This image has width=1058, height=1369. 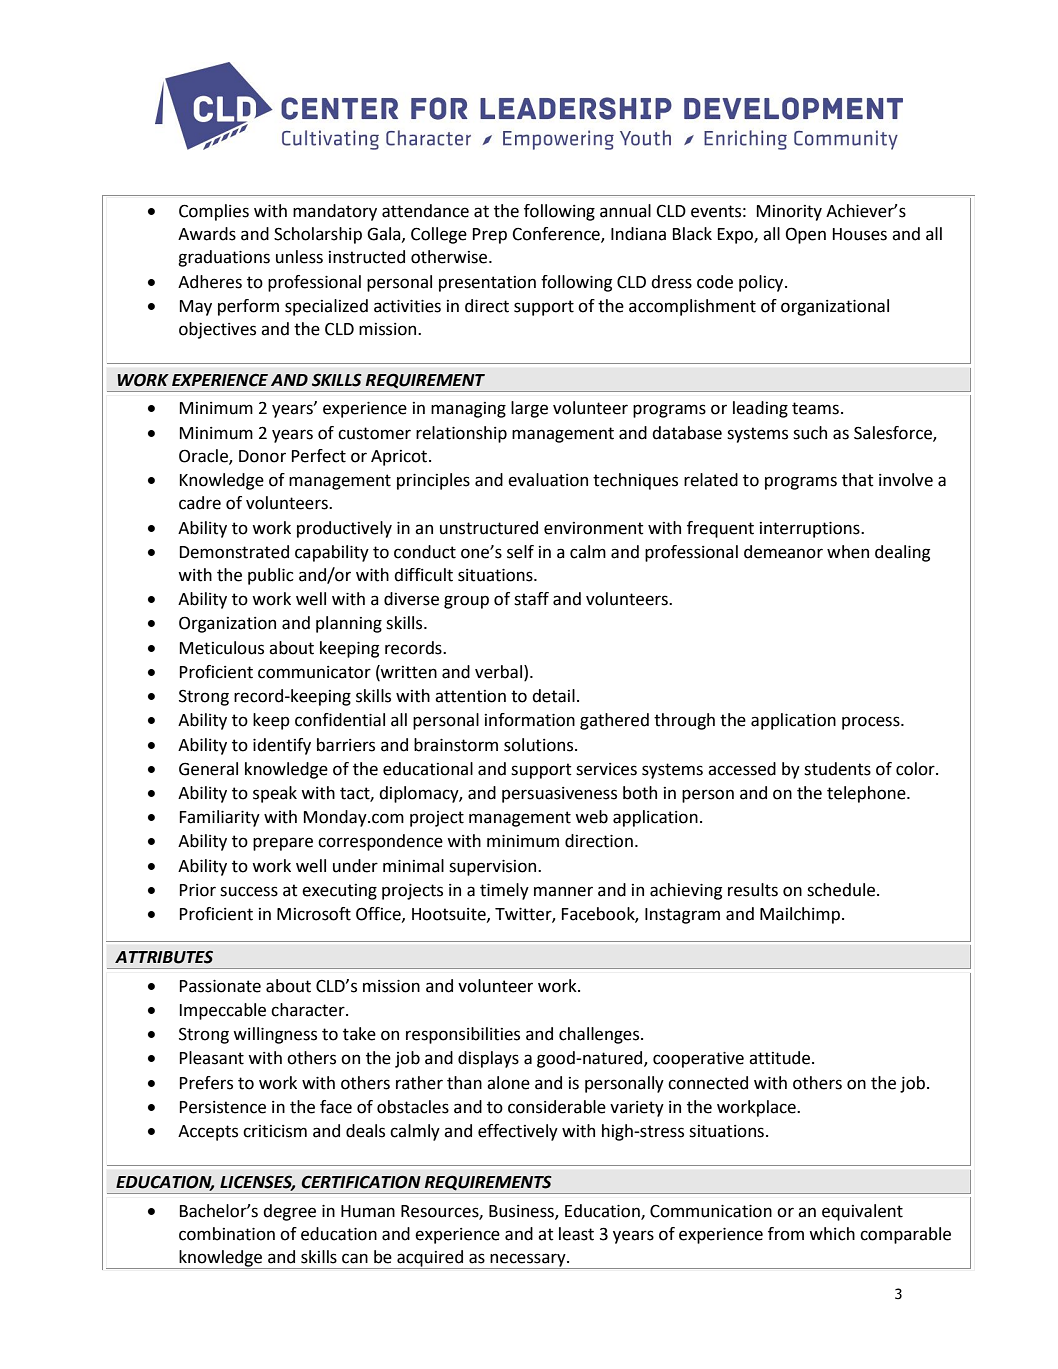 I want to click on Conference, so click(x=557, y=235).
